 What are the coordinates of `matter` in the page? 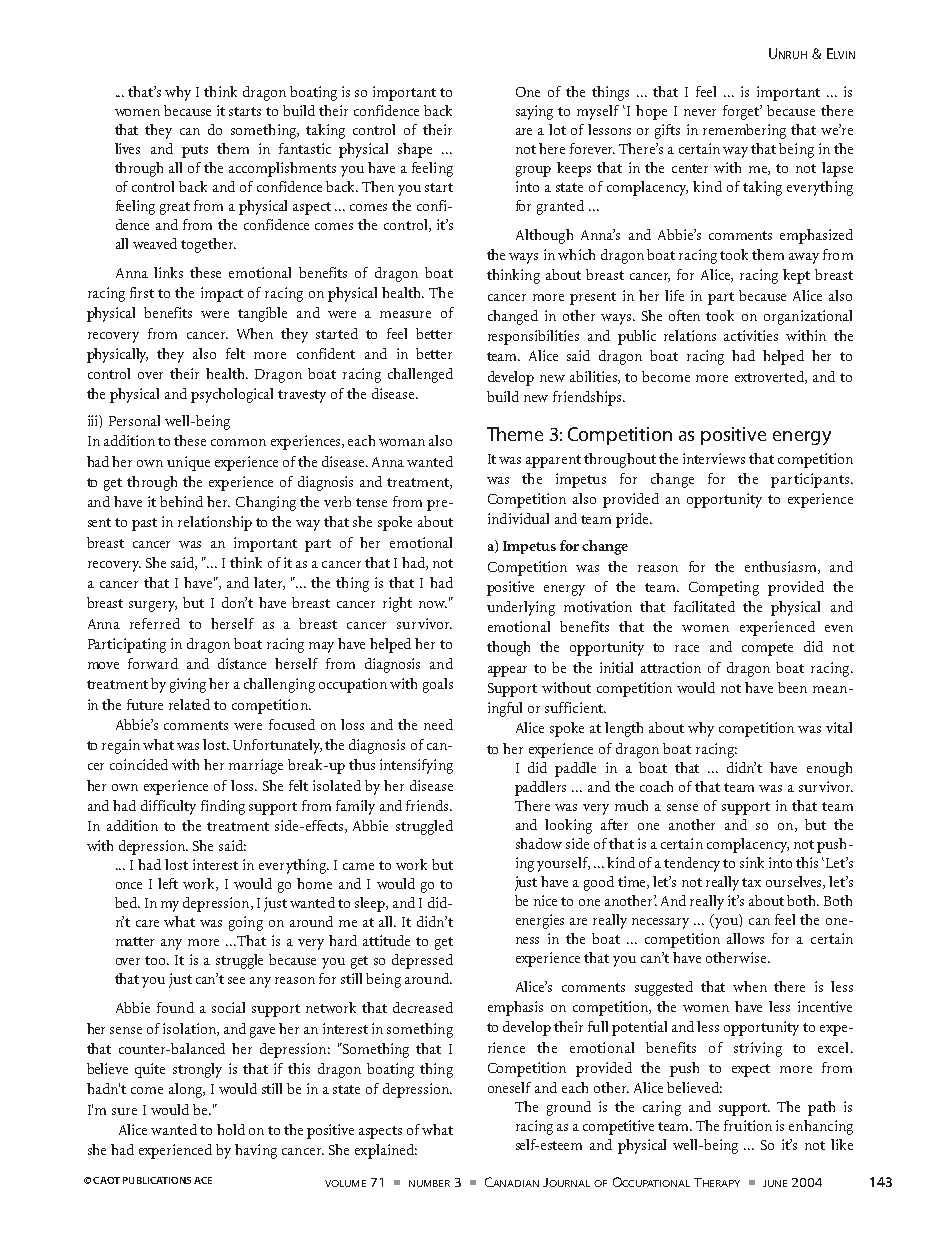 It's located at (135, 941).
